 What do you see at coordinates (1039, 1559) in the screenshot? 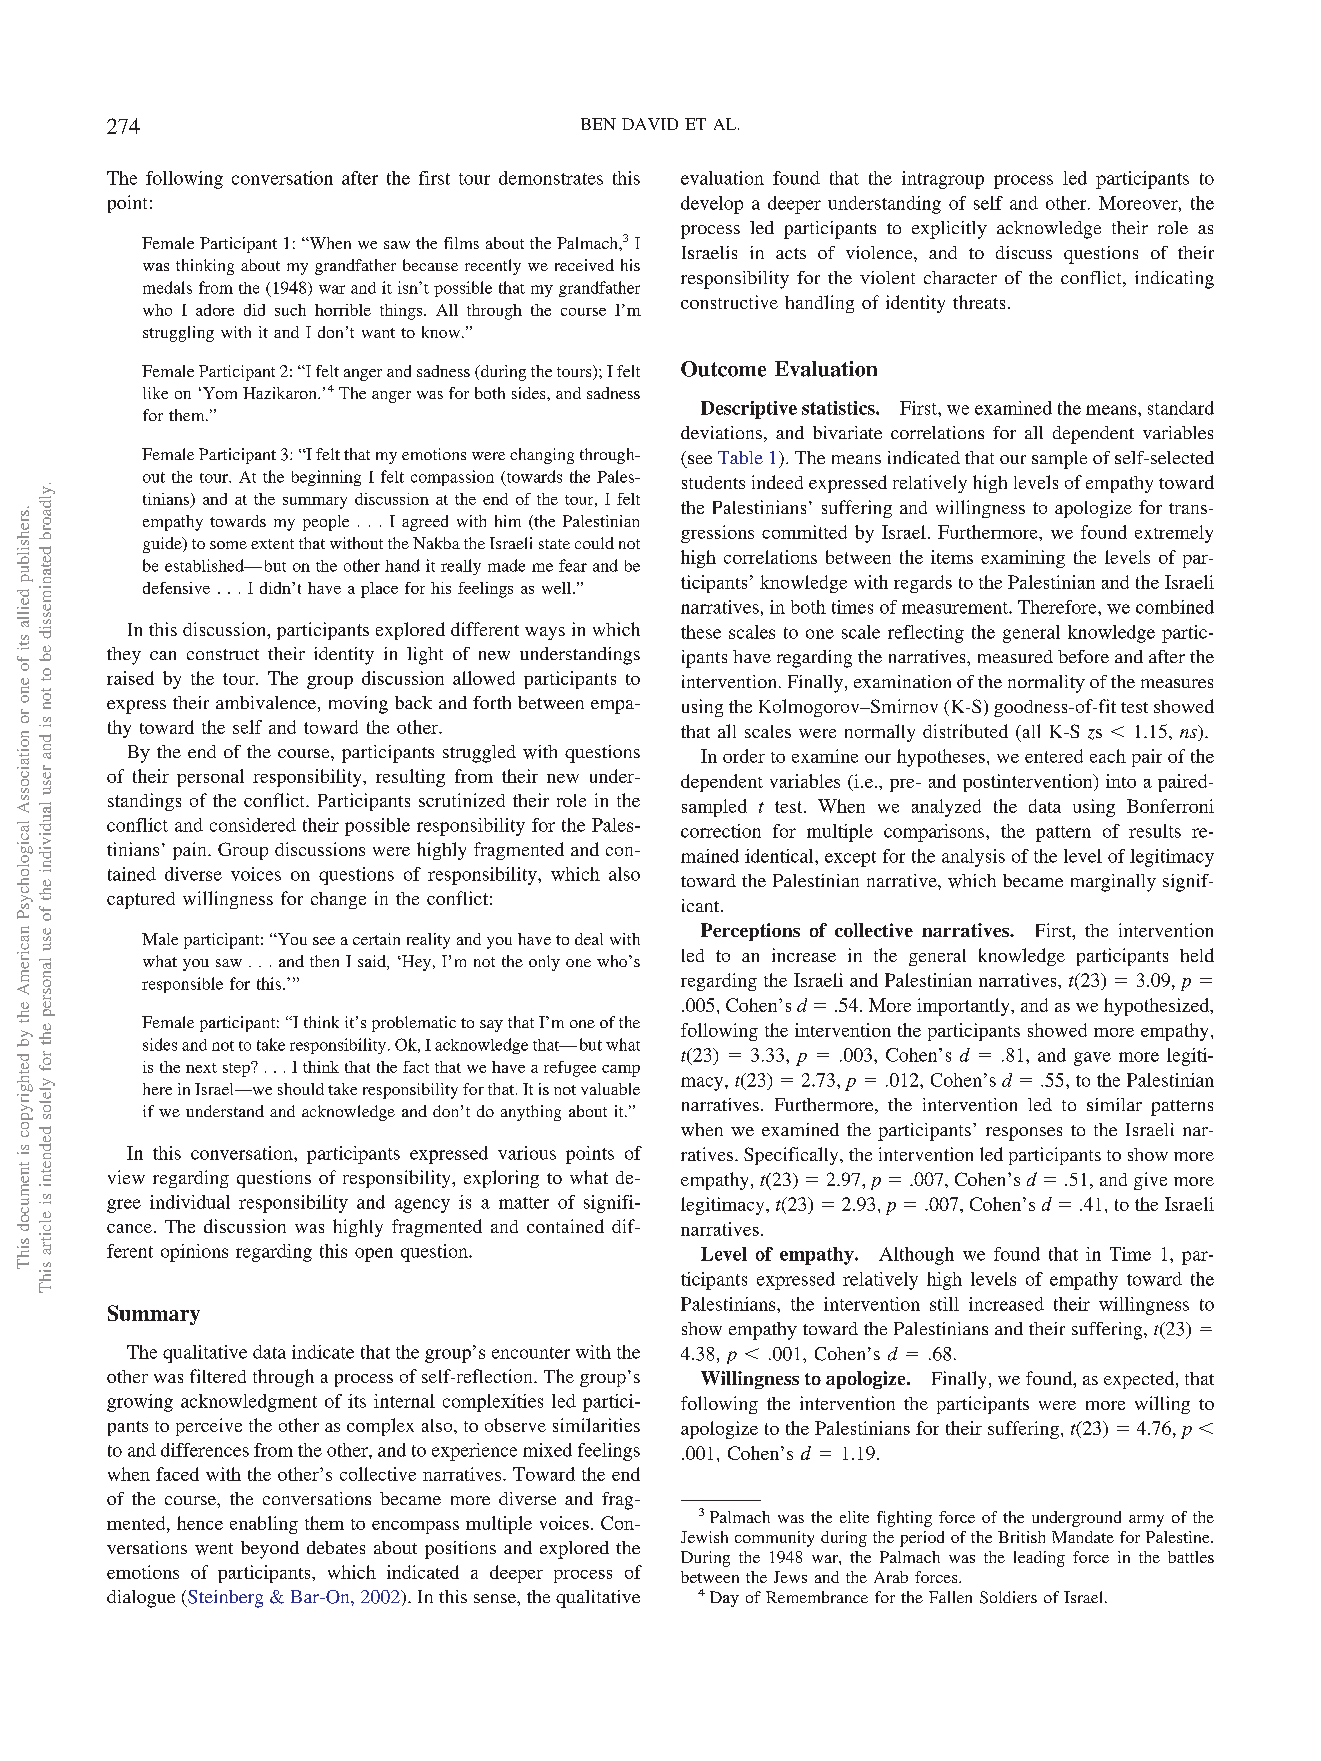
I see `leading` at bounding box center [1039, 1559].
